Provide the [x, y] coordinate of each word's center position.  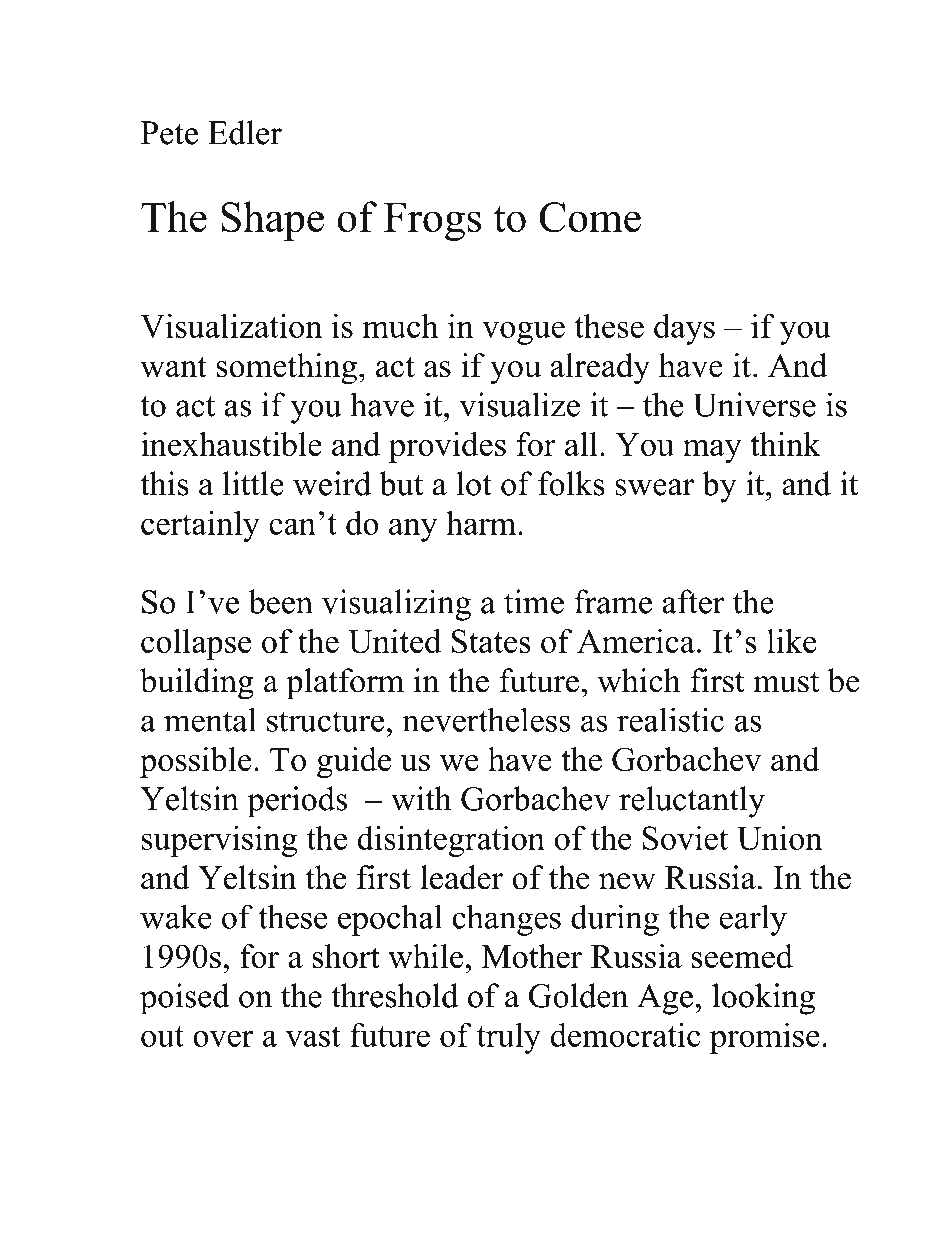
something [288, 369]
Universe [754, 404]
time [534, 601]
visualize [519, 404]
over [223, 1038]
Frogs [432, 221]
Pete [169, 133]
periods [297, 802]
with [421, 798]
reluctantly [692, 802]
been [280, 601]
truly [509, 1038]
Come [590, 217]
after [693, 601]
